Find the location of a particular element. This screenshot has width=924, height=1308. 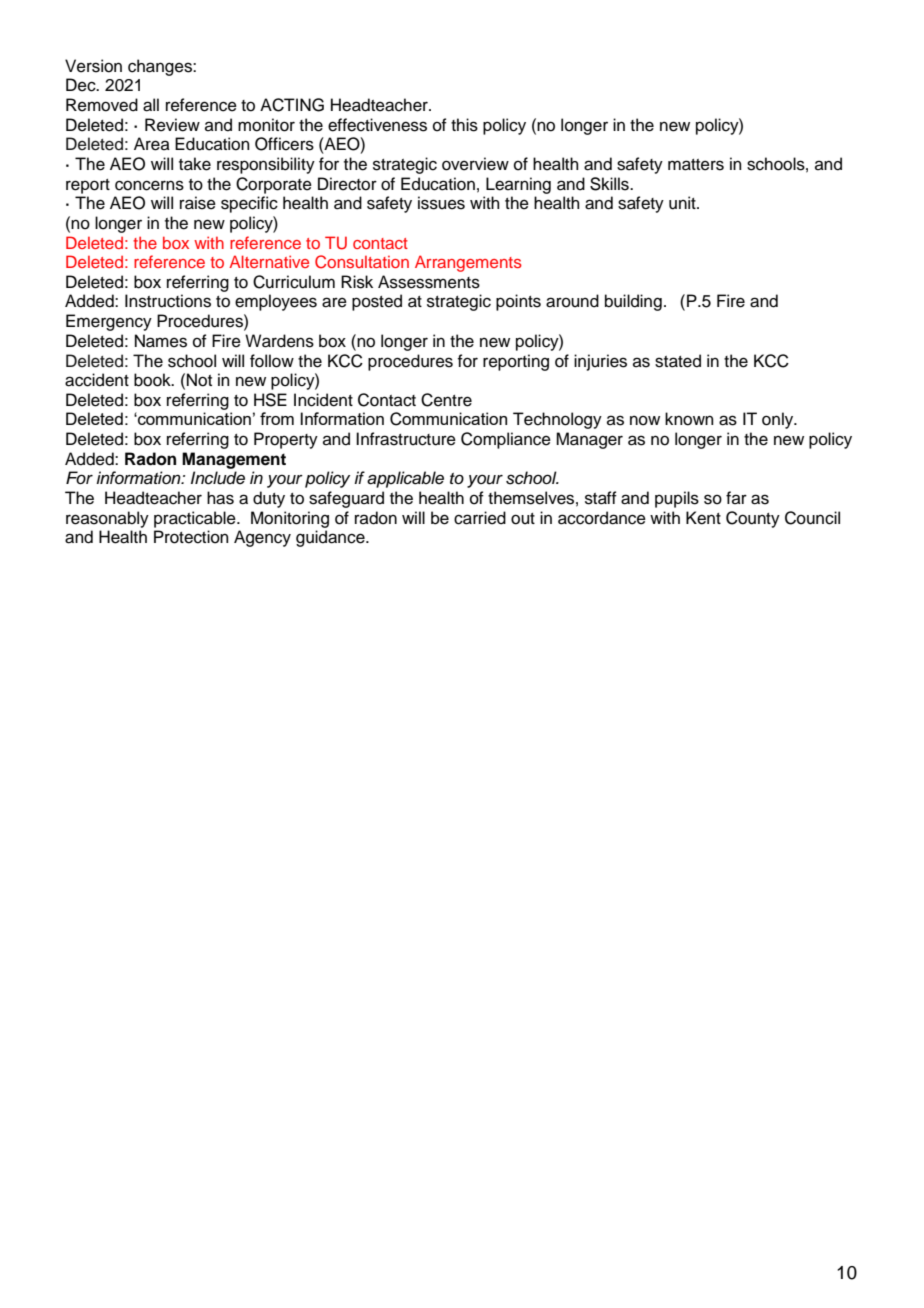

this is located at coordinates (464, 125).
